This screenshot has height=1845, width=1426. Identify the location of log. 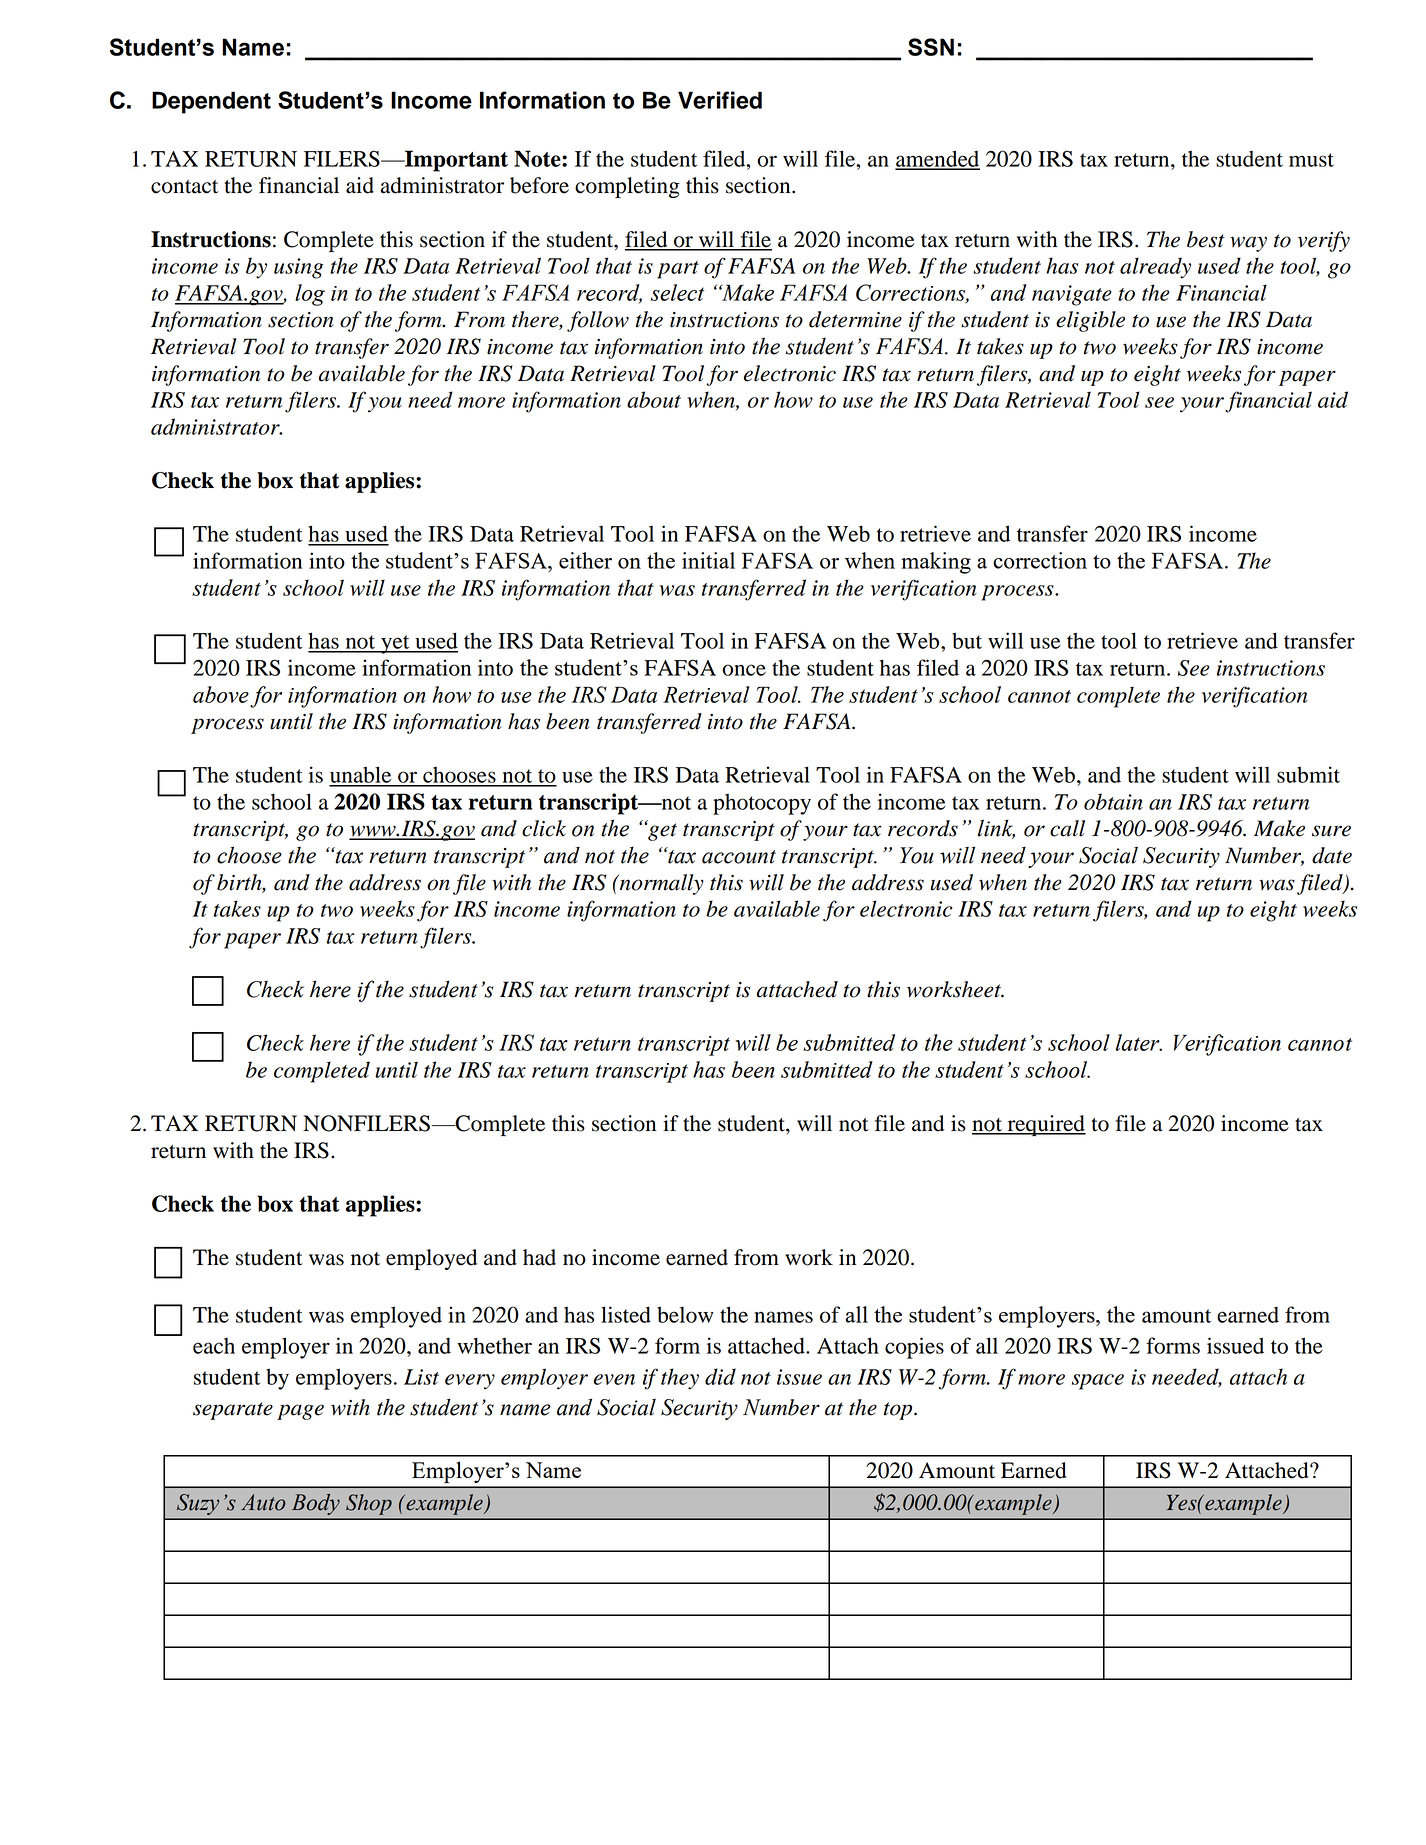
(310, 295).
